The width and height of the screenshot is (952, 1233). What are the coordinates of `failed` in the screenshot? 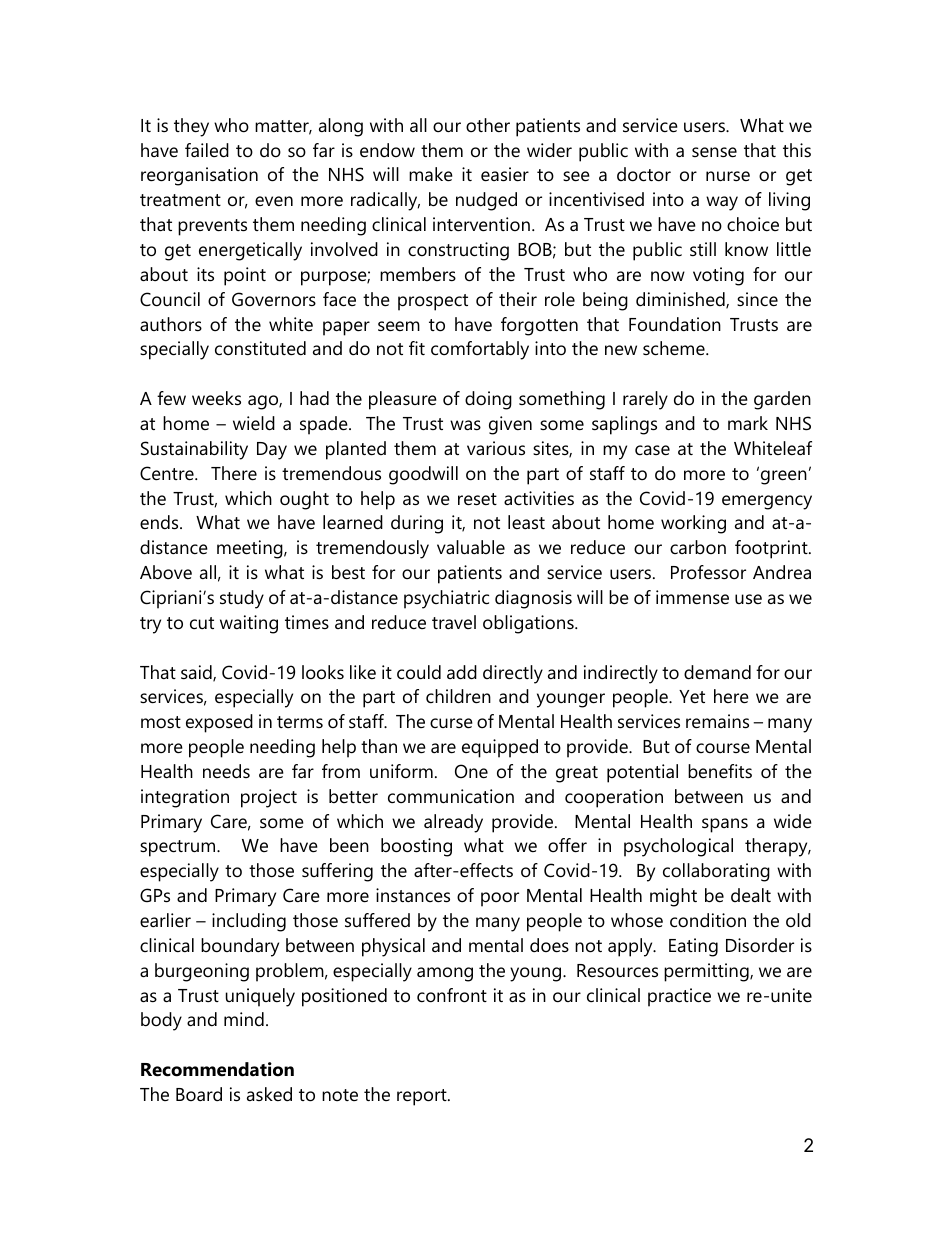 It's located at (207, 150).
